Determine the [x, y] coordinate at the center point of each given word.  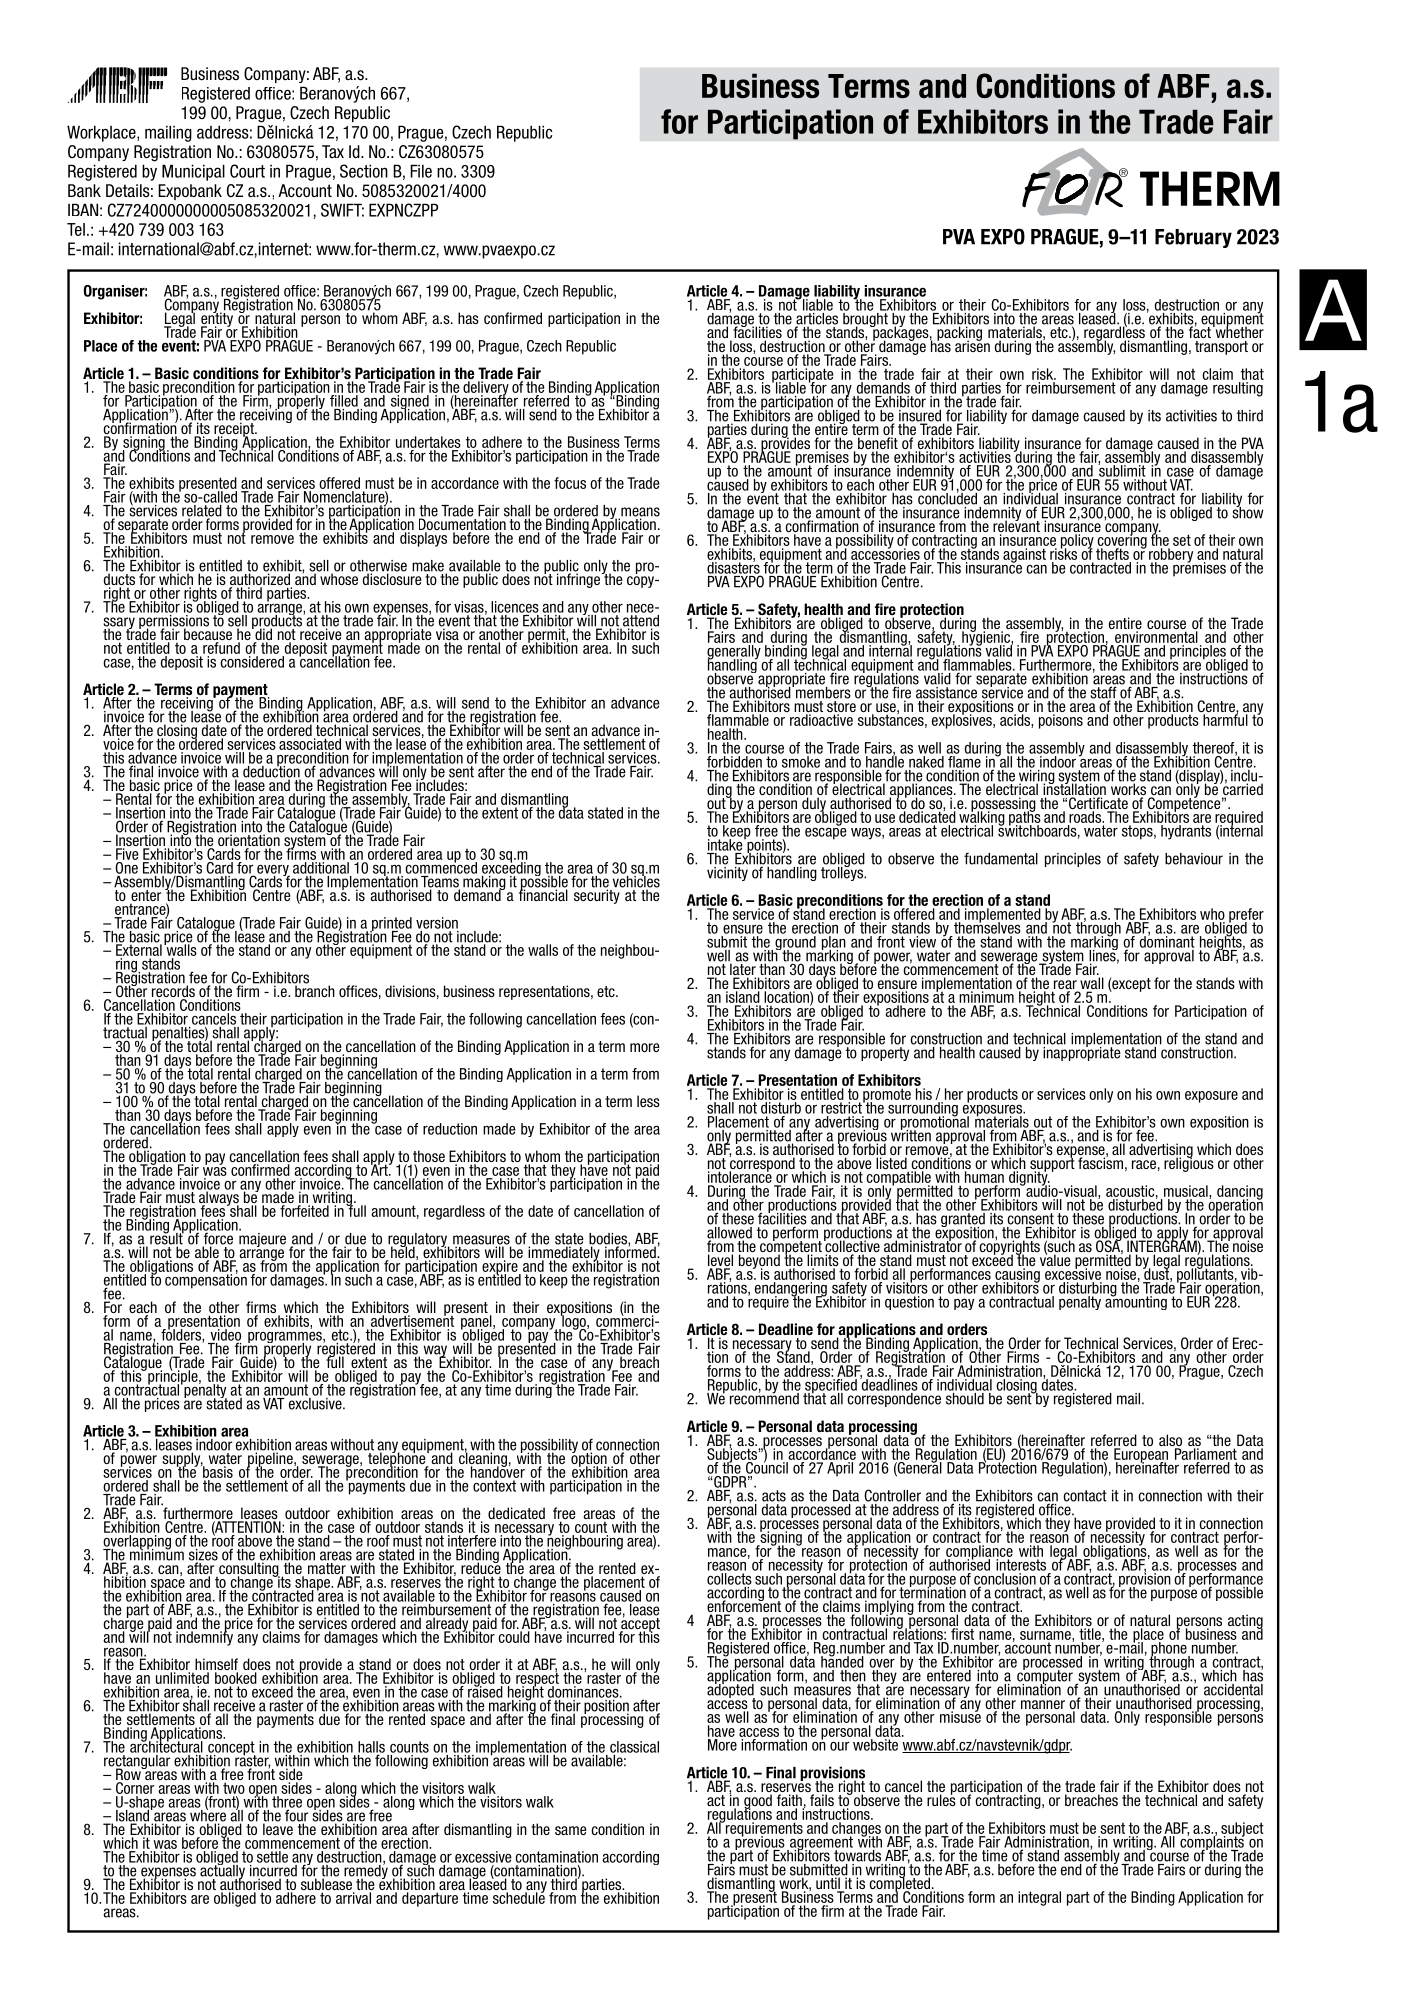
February [1193, 238]
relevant [1016, 526]
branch [314, 990]
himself [216, 1665]
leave [278, 1828]
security [597, 895]
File [421, 171]
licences [515, 607]
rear [1065, 986]
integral [1039, 1898]
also [1170, 1441]
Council [767, 1467]
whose [339, 578]
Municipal [193, 172]
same [571, 1830]
